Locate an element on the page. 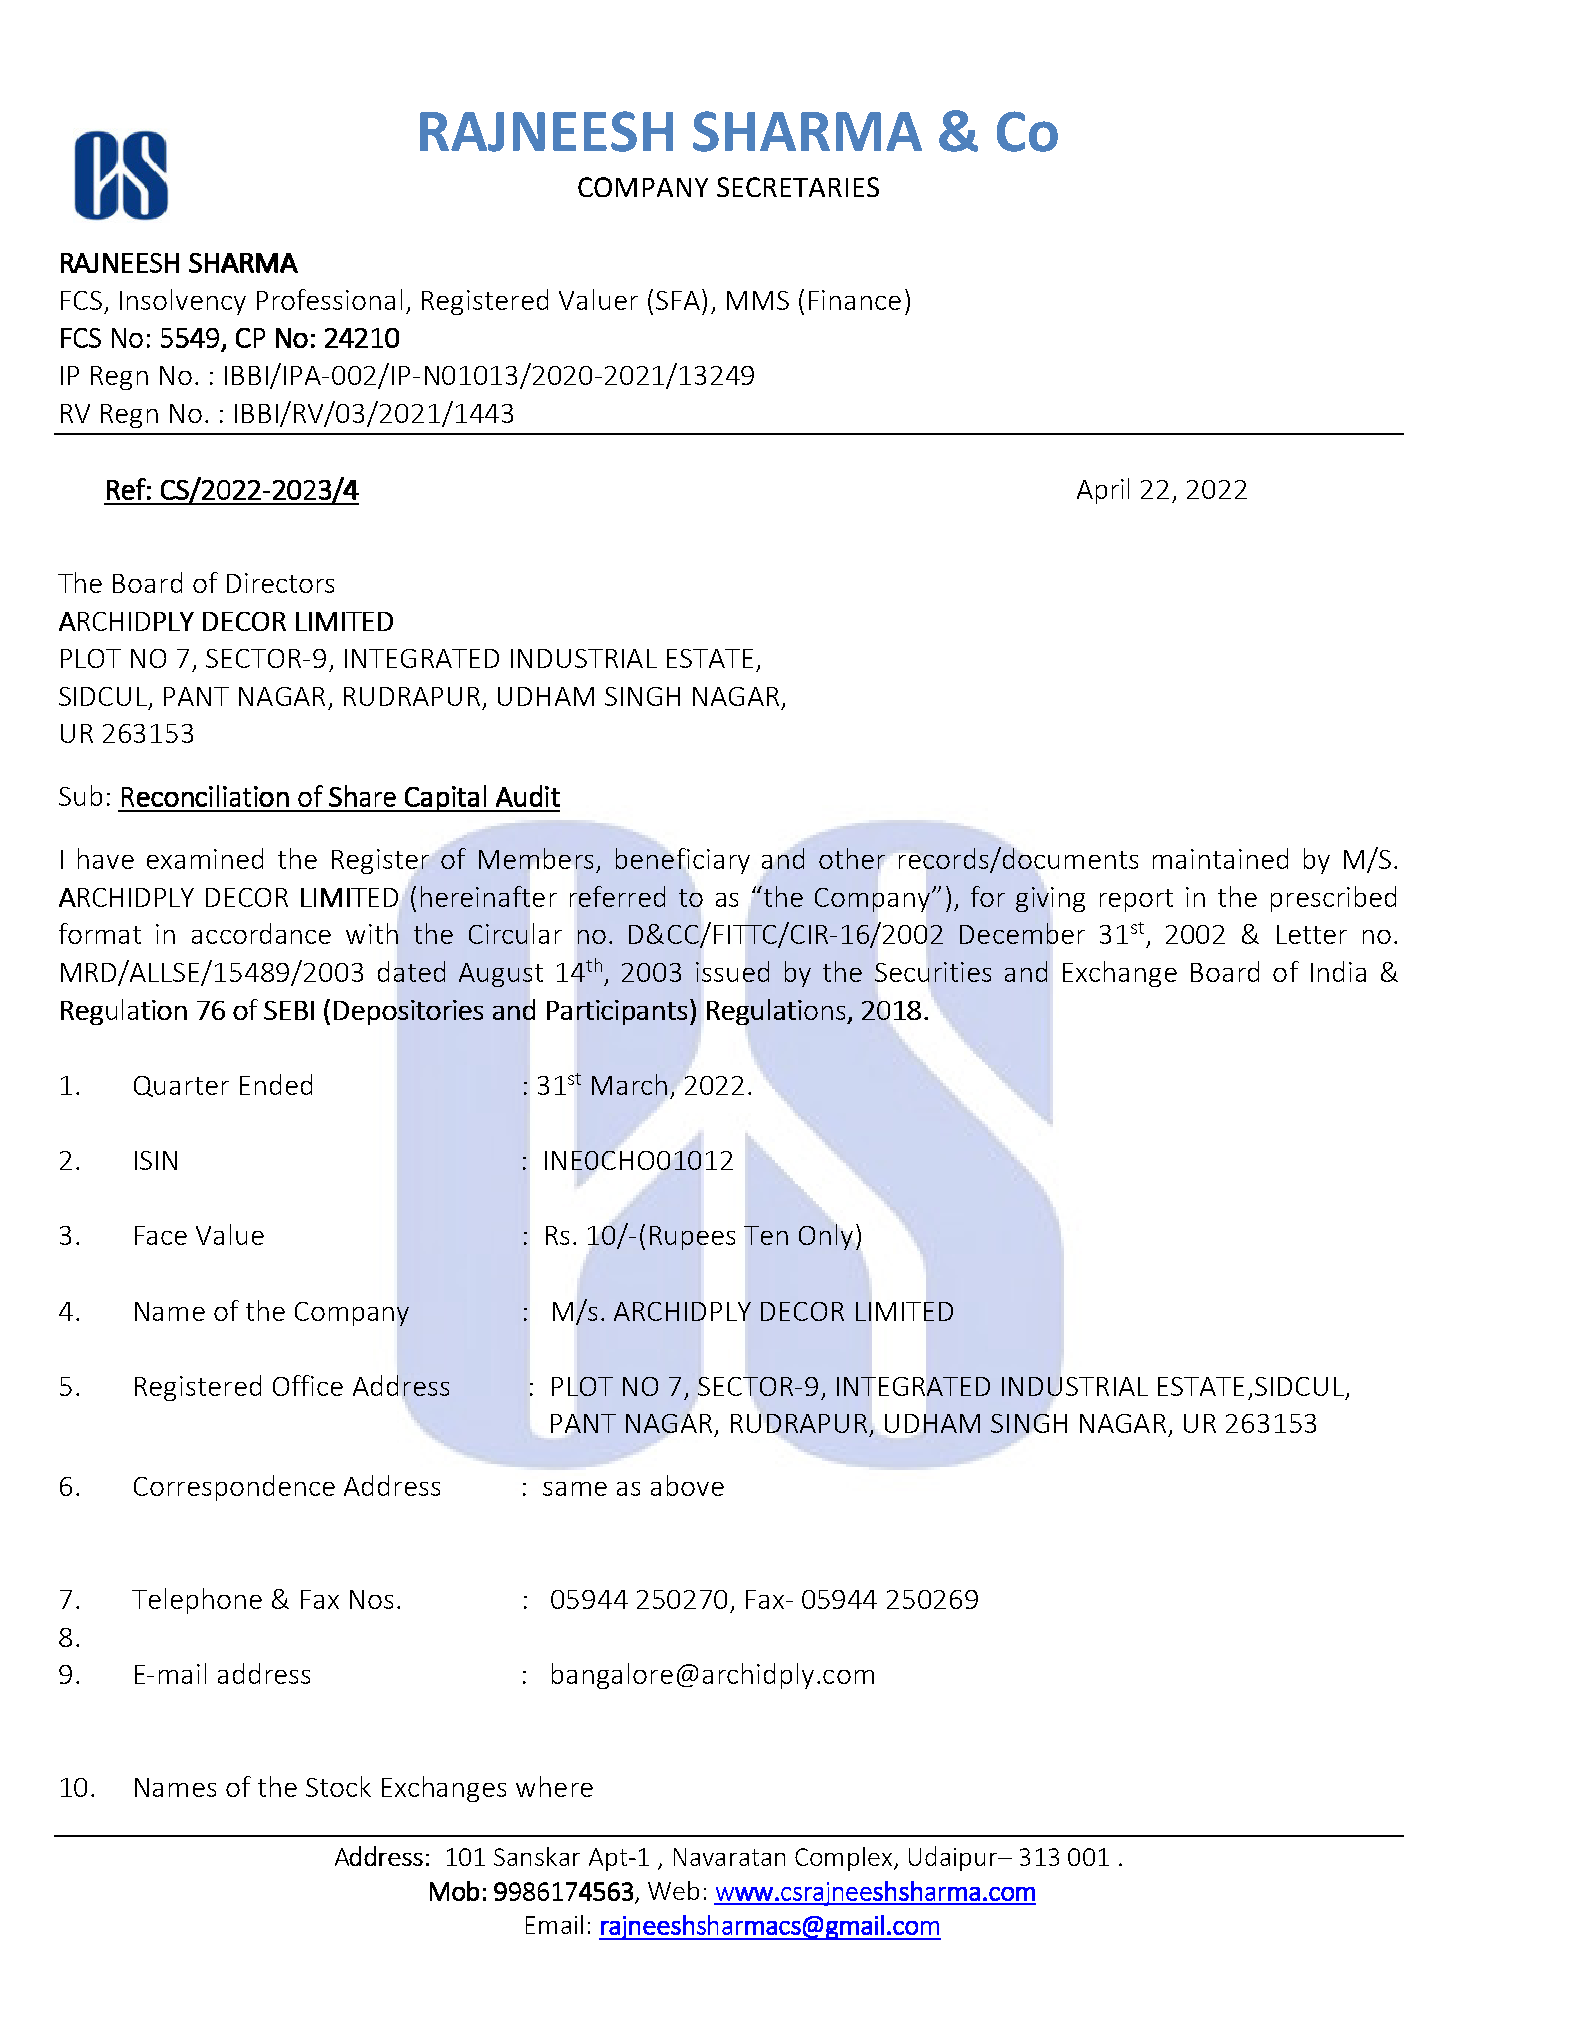  Finance is located at coordinates (855, 300).
